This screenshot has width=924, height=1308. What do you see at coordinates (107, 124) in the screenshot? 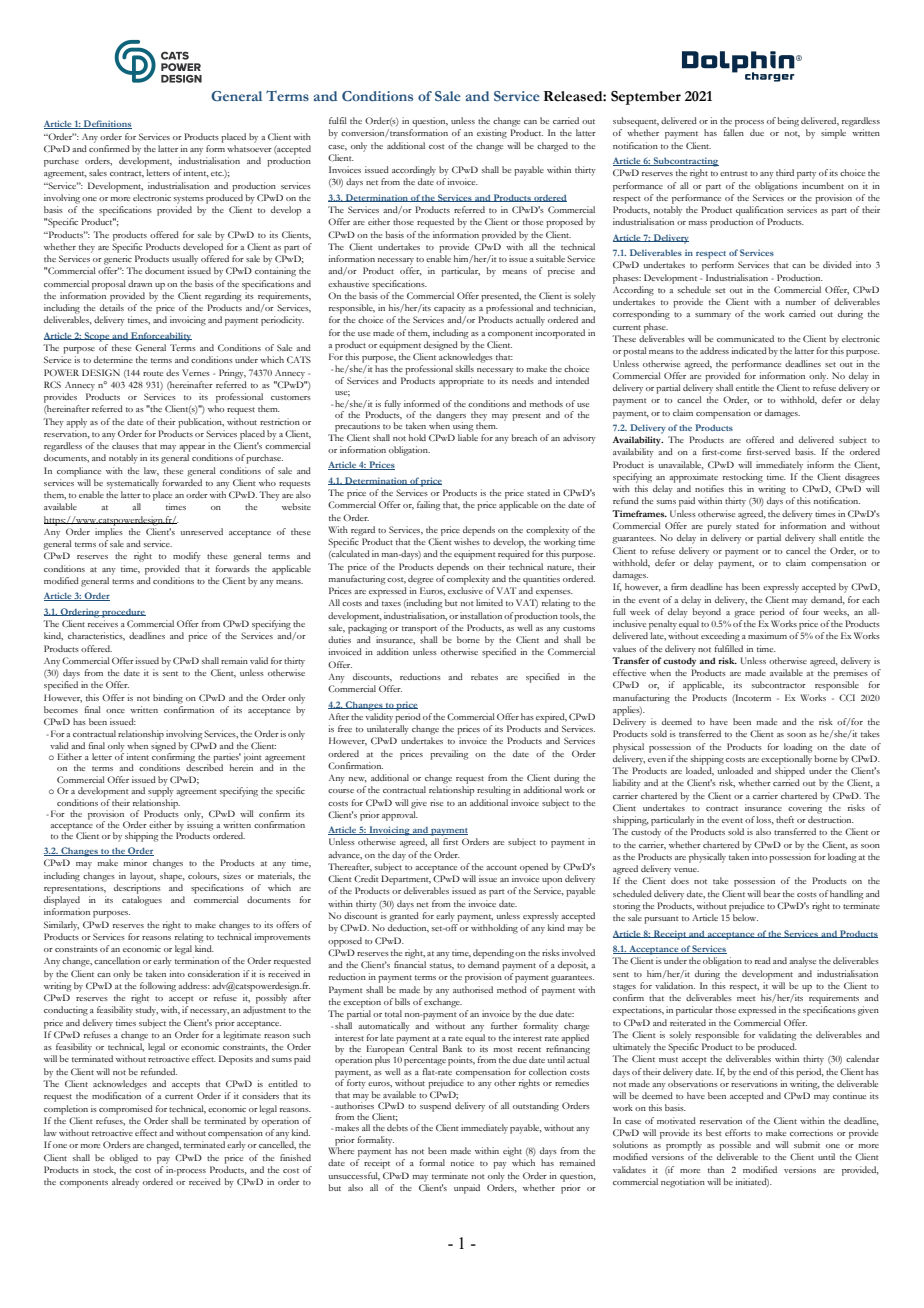
I see `Definitions` at bounding box center [107, 124].
